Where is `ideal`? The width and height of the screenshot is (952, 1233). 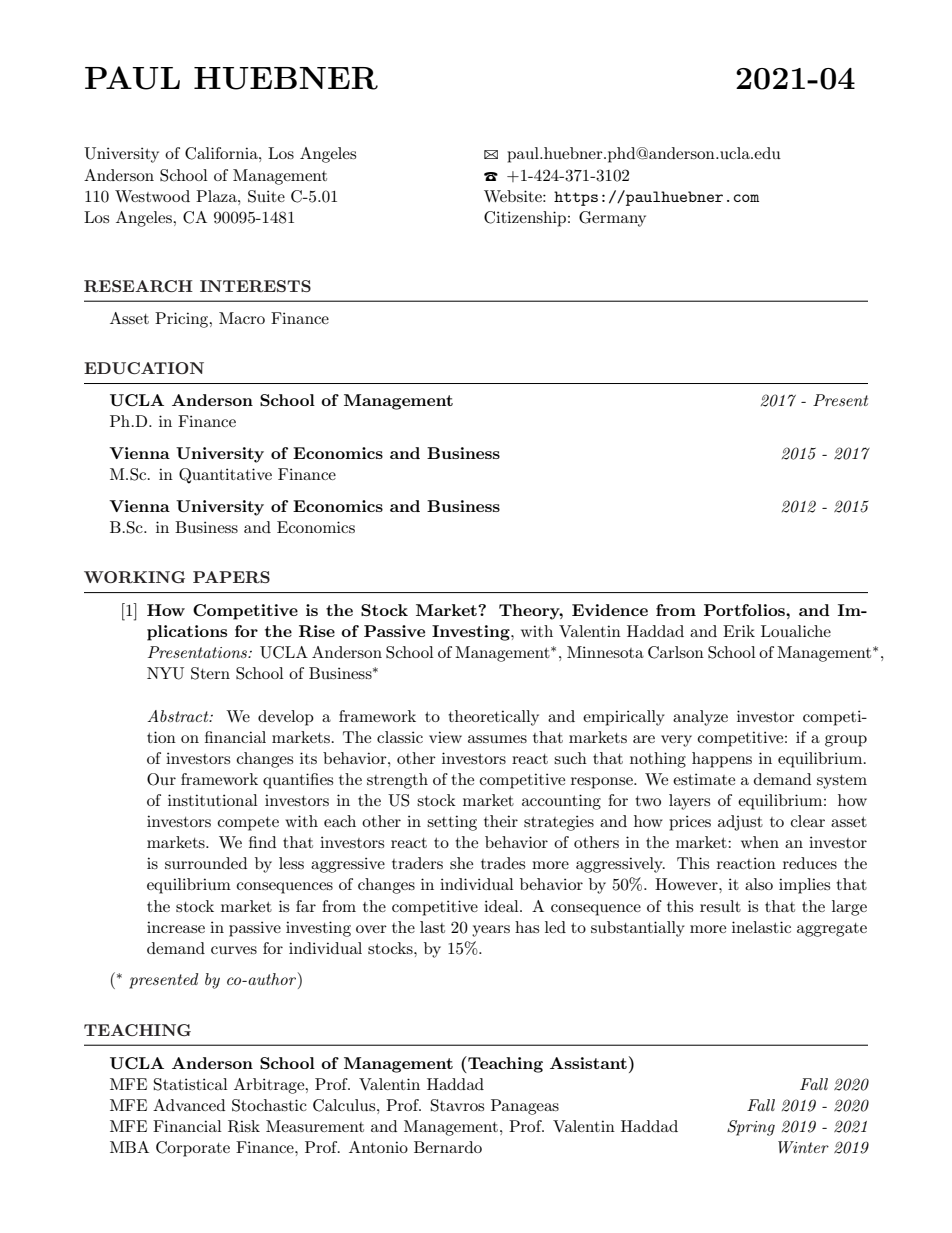
ideal is located at coordinates (502, 906).
